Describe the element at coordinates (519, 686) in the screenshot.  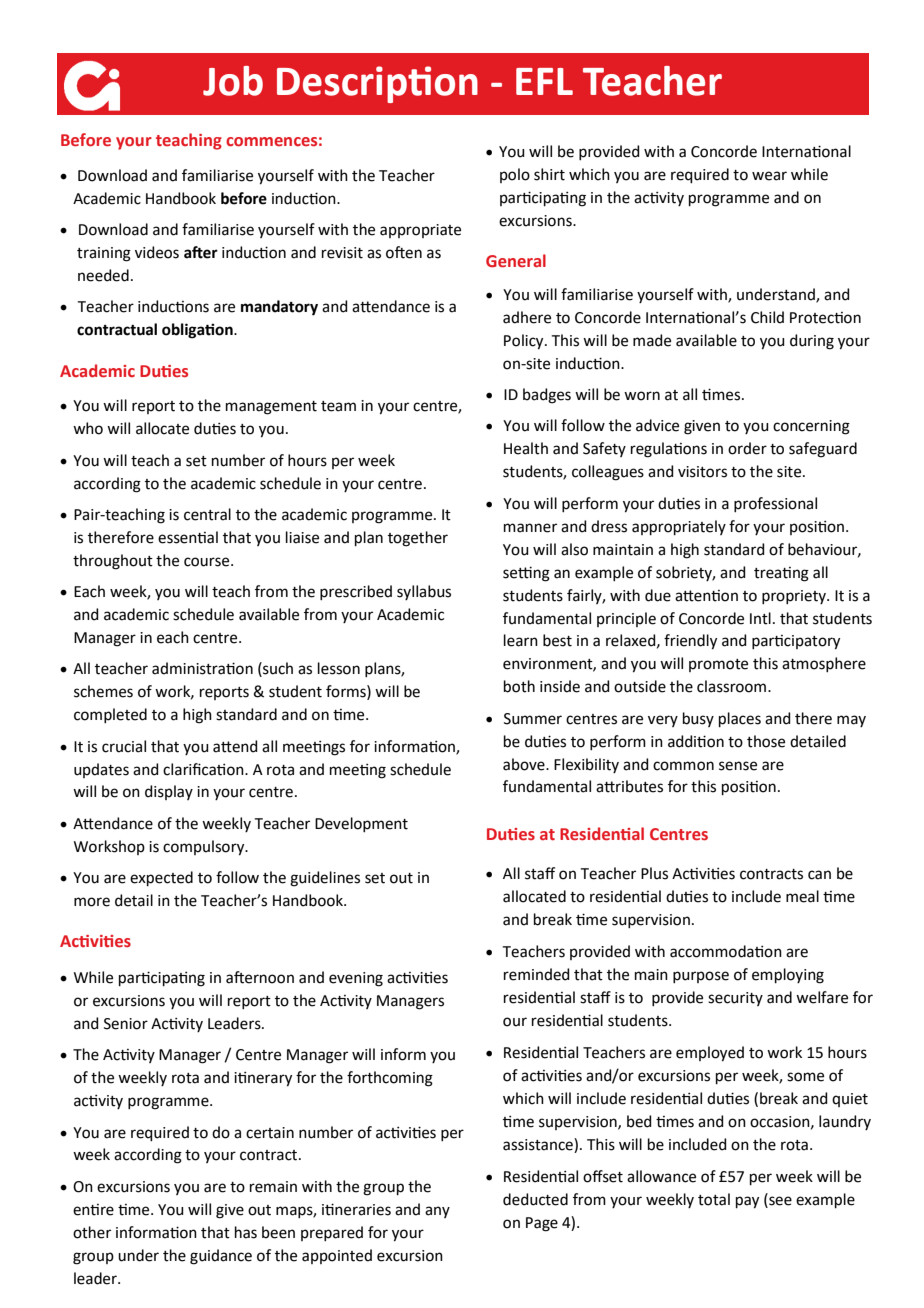
I see `both` at that location.
